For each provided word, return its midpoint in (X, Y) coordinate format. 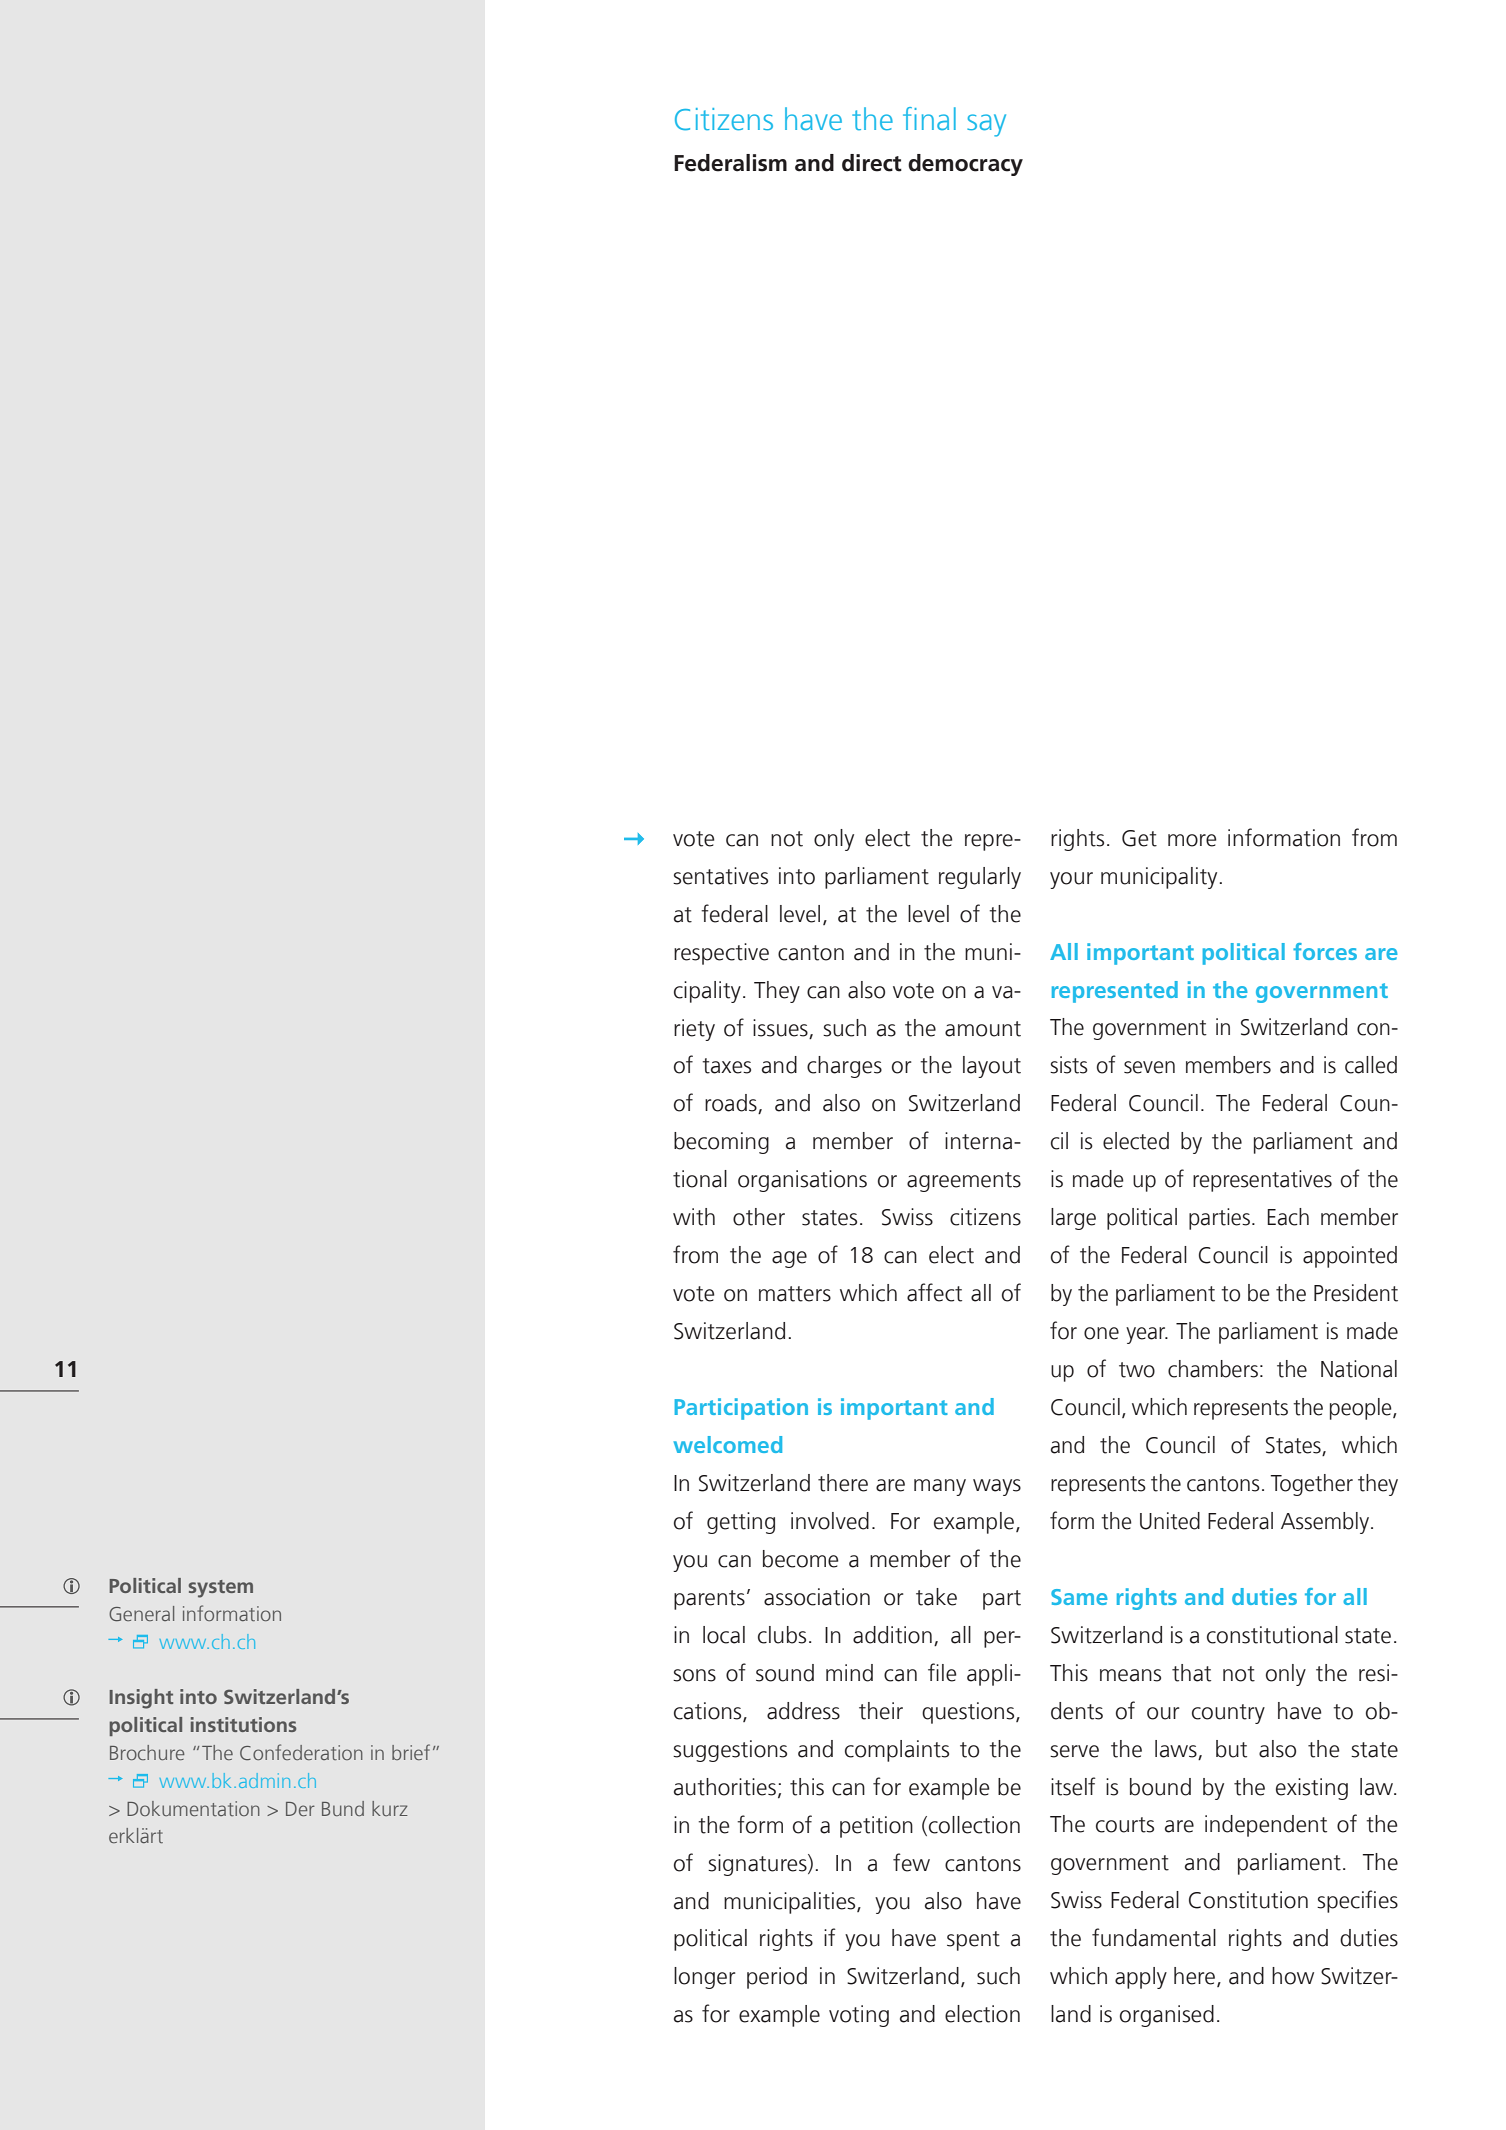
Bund (343, 1808)
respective (721, 954)
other (759, 1217)
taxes (726, 1066)
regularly (980, 878)
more (1192, 840)
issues (780, 1028)
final (929, 118)
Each (1288, 1217)
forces (1325, 951)
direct (872, 163)
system (221, 1589)
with (694, 1217)
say (986, 125)
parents (709, 1600)
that (1191, 1673)
